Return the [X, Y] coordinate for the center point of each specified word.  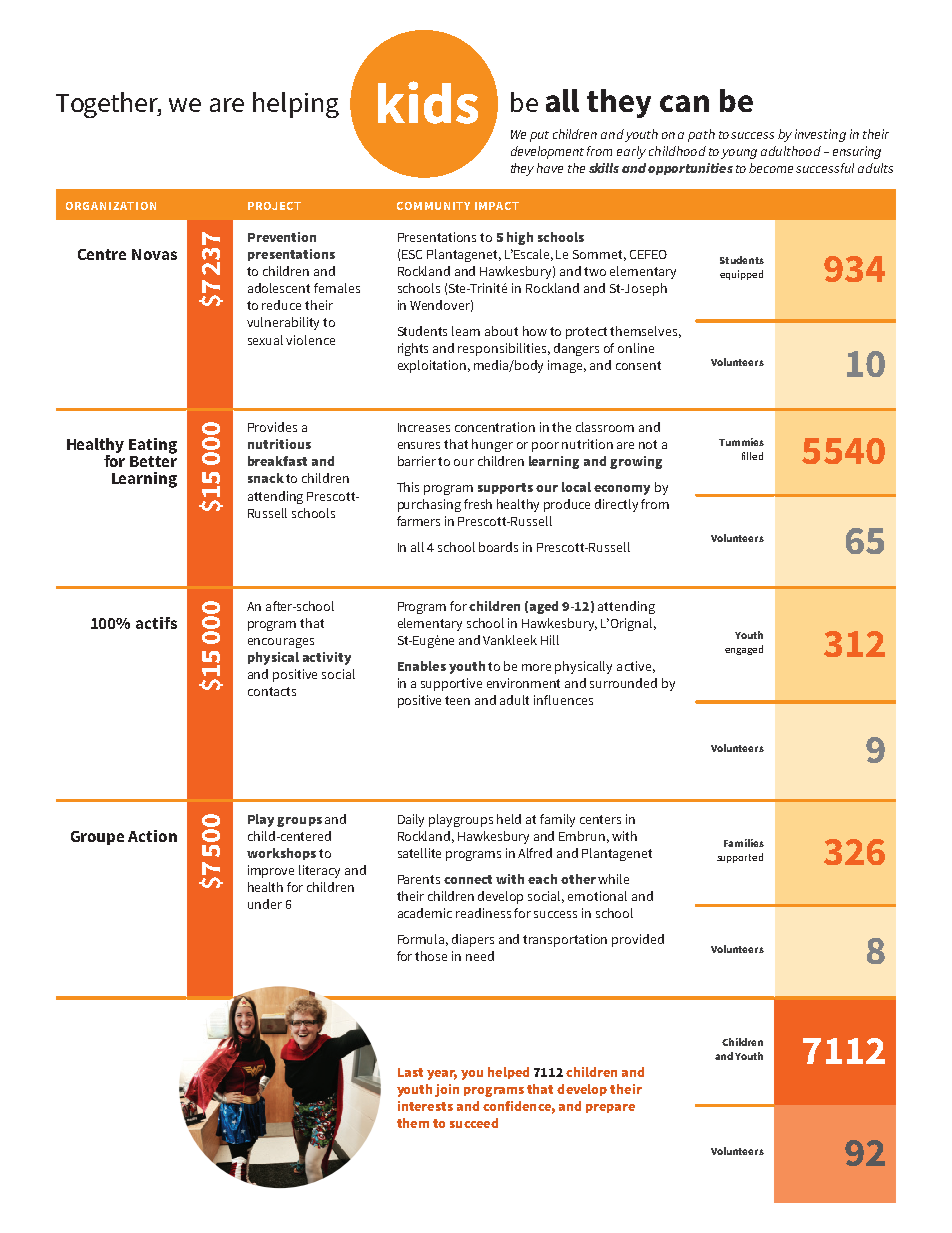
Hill [550, 640]
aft [273, 606]
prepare [610, 1108]
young [739, 154]
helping [296, 105]
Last [410, 1072]
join [447, 1090]
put [539, 136]
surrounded [623, 683]
